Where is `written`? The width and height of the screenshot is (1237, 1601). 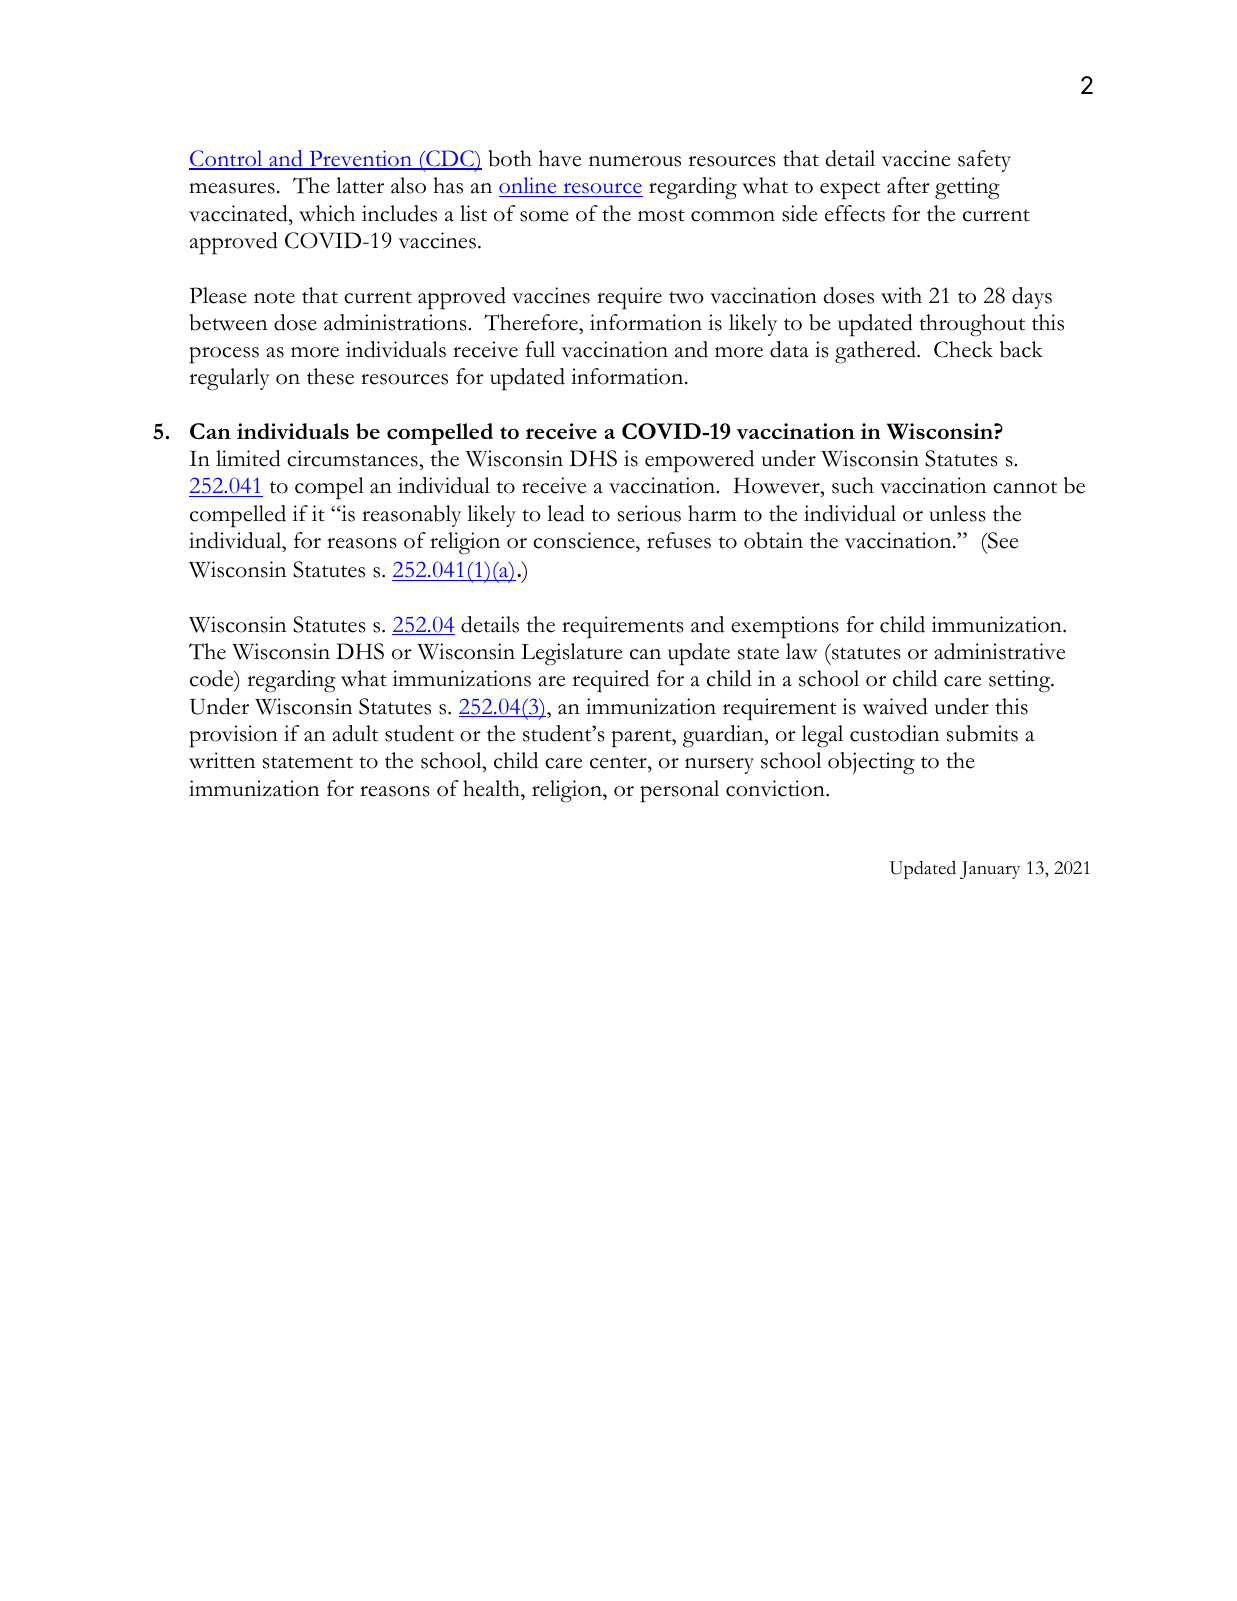 written is located at coordinates (222, 760).
